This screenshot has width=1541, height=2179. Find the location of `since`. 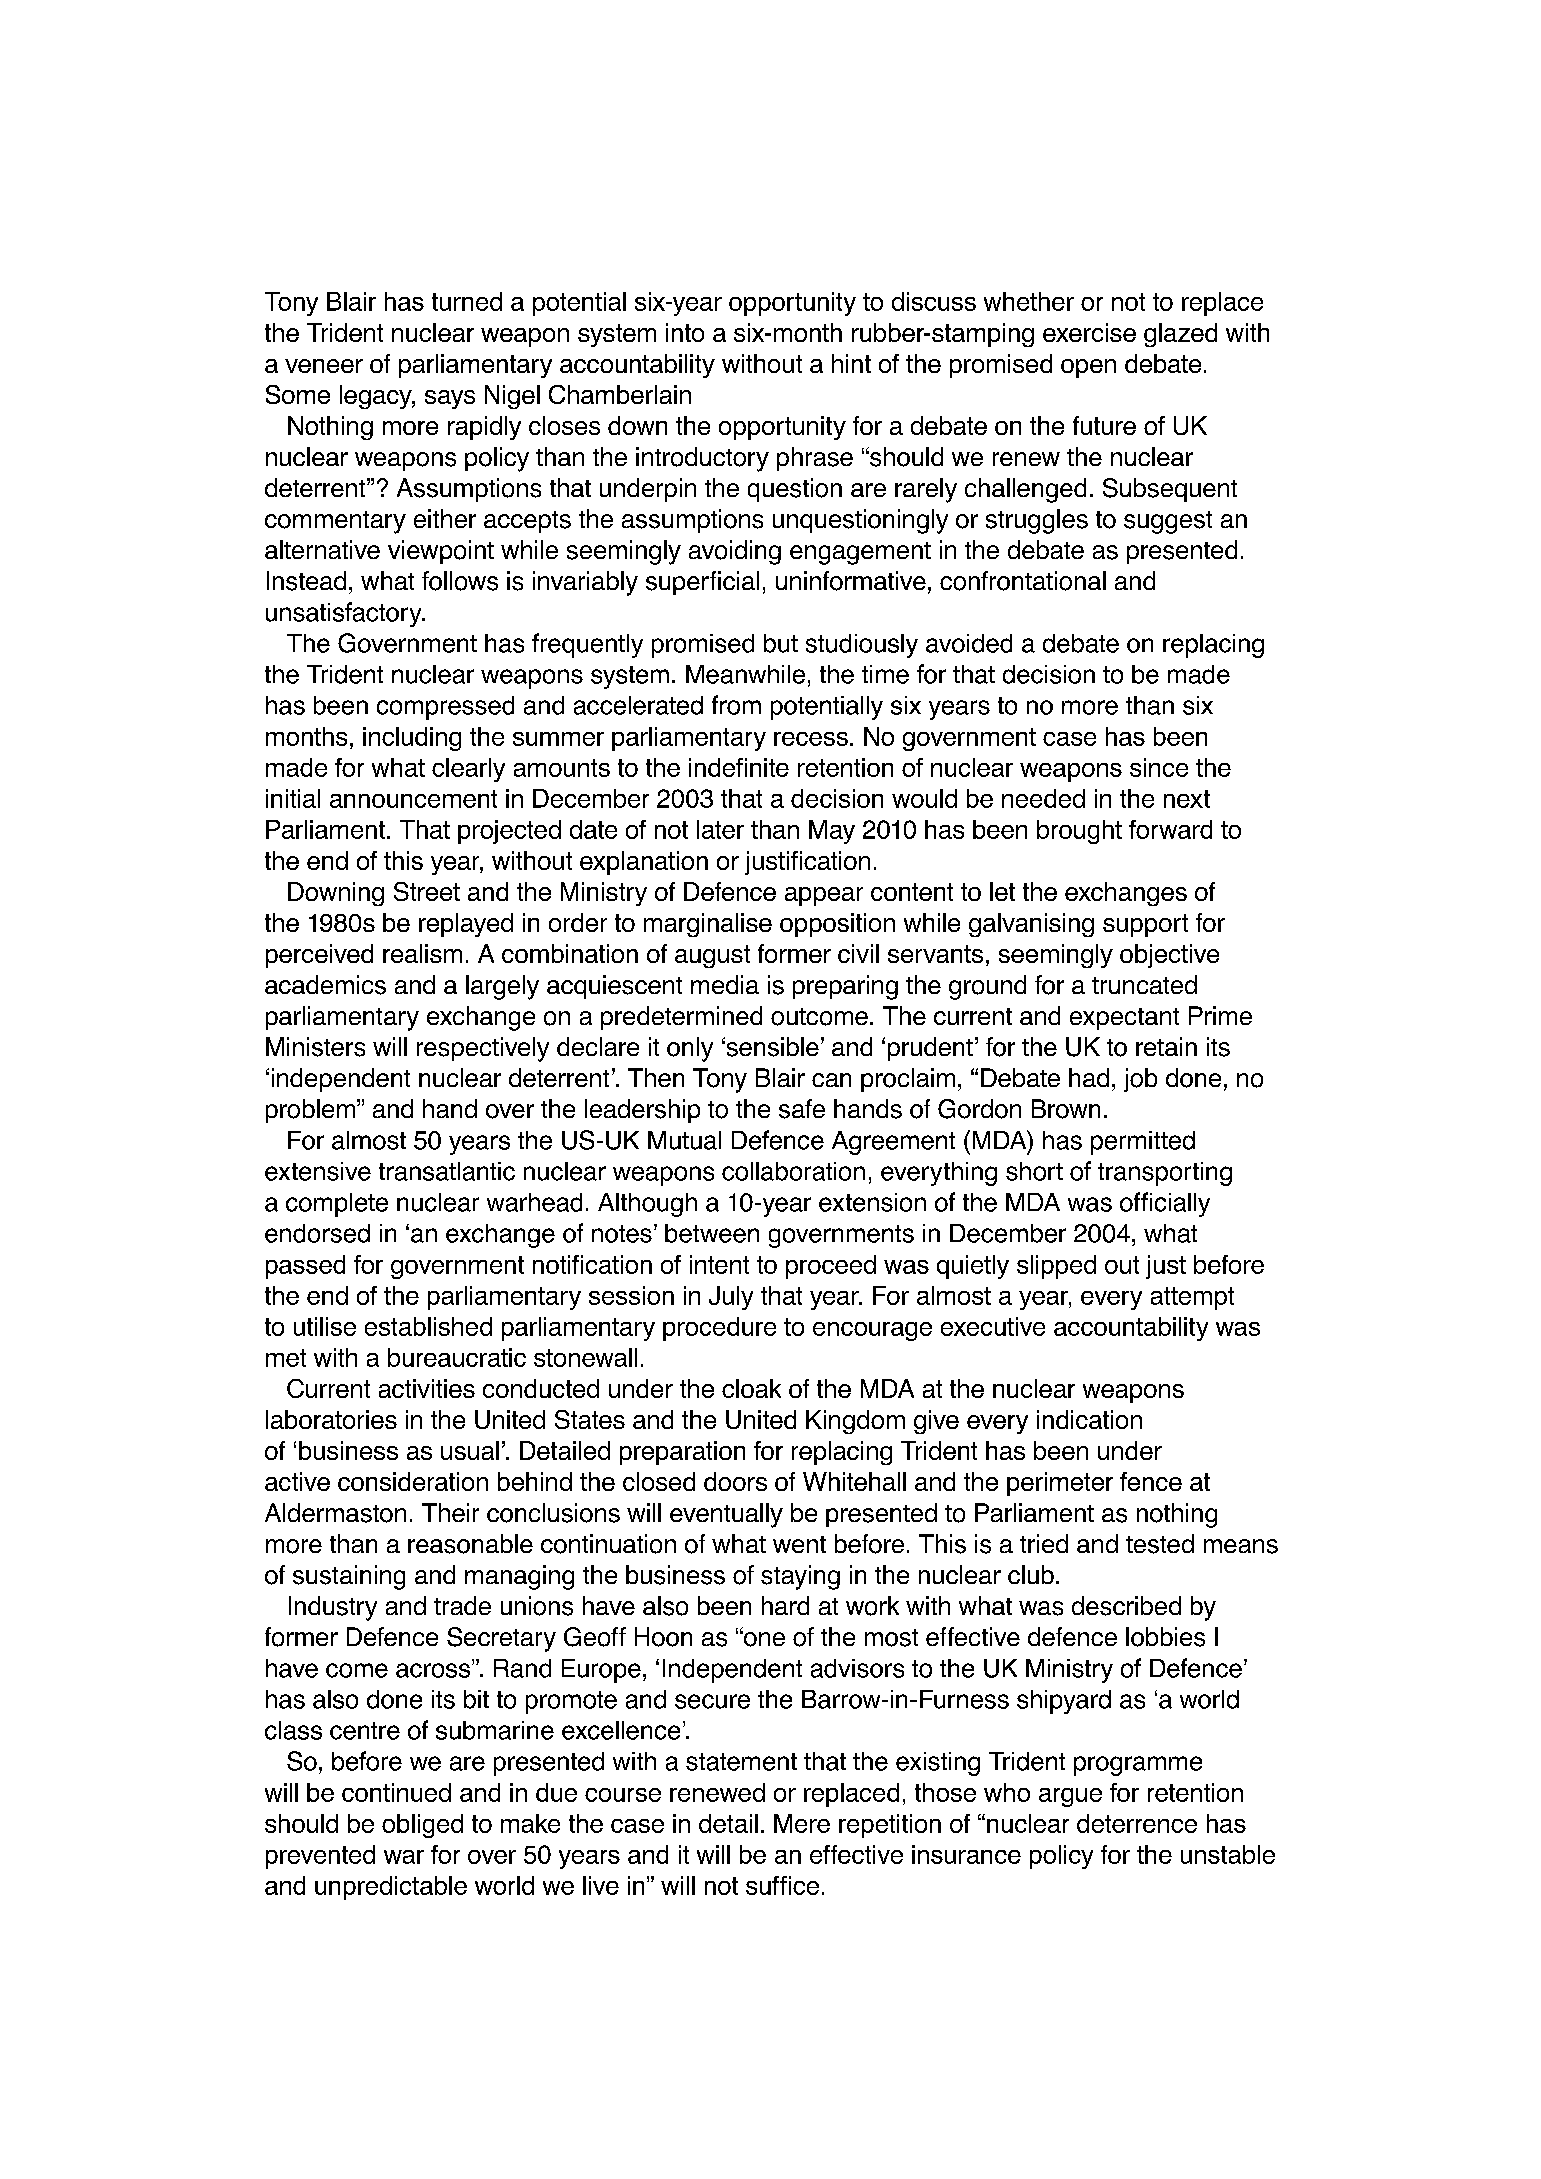

since is located at coordinates (1159, 767).
